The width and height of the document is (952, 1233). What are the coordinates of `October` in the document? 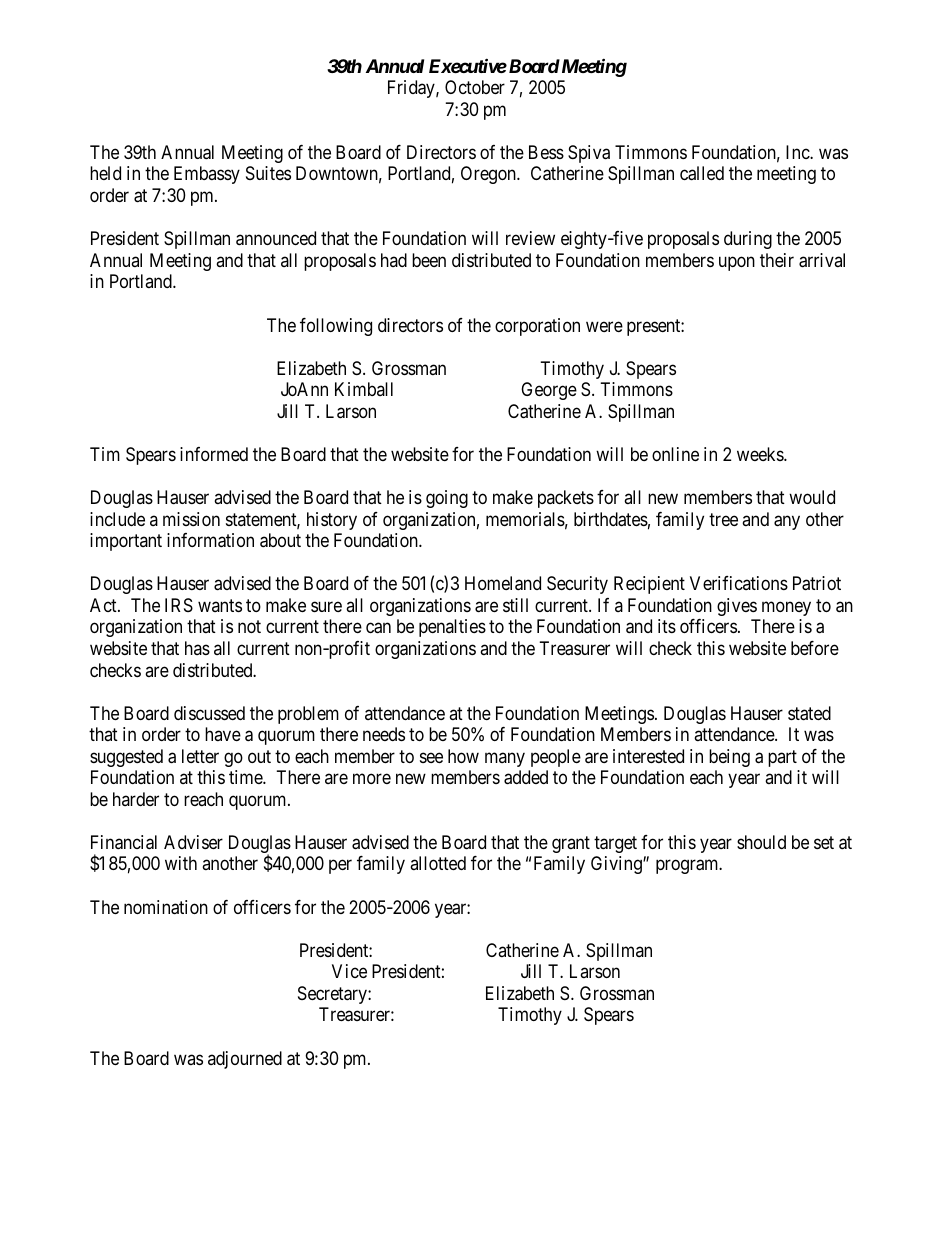 It's located at (475, 87).
